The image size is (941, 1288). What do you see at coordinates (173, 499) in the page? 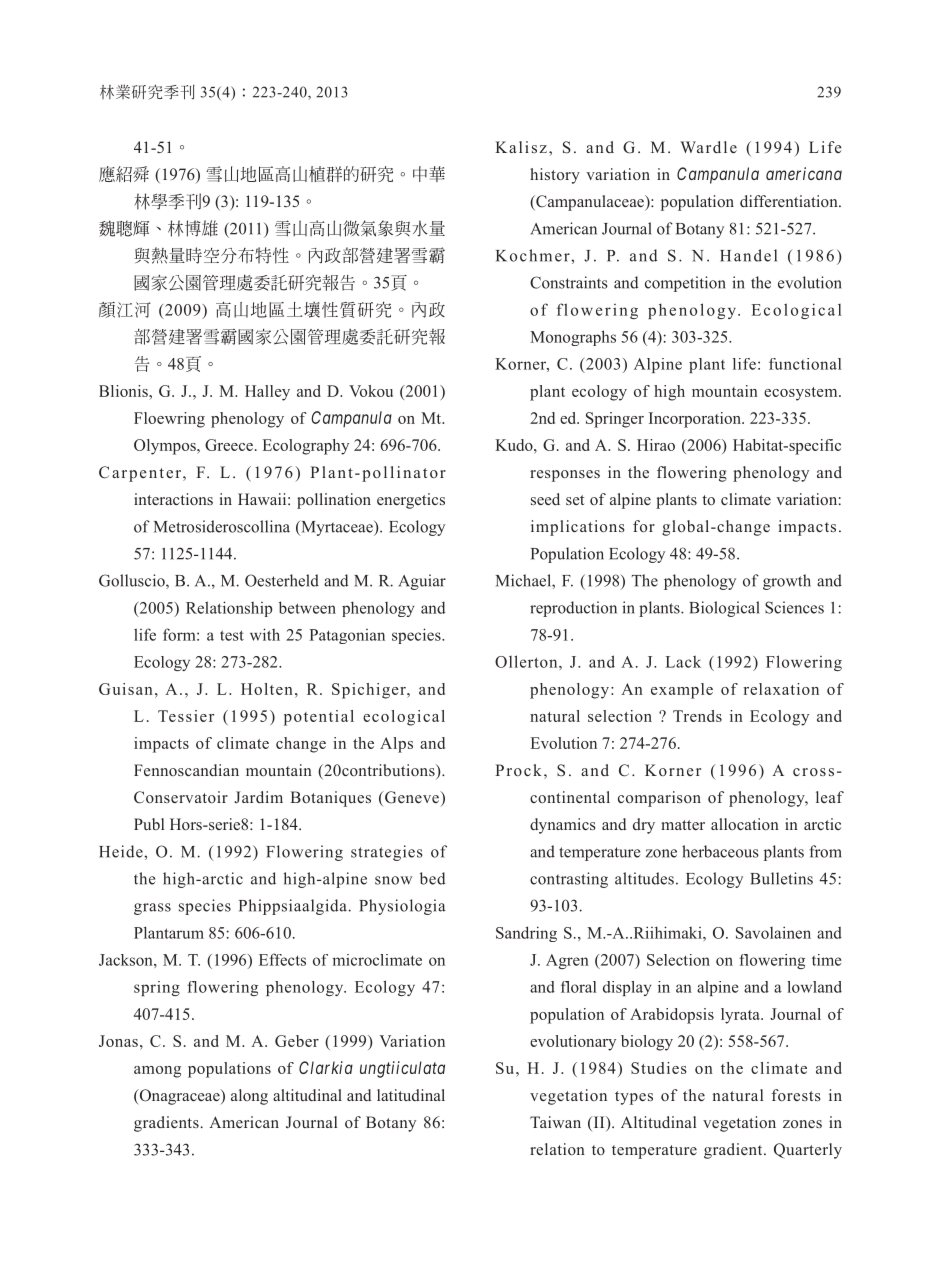
I see `interactions` at bounding box center [173, 499].
